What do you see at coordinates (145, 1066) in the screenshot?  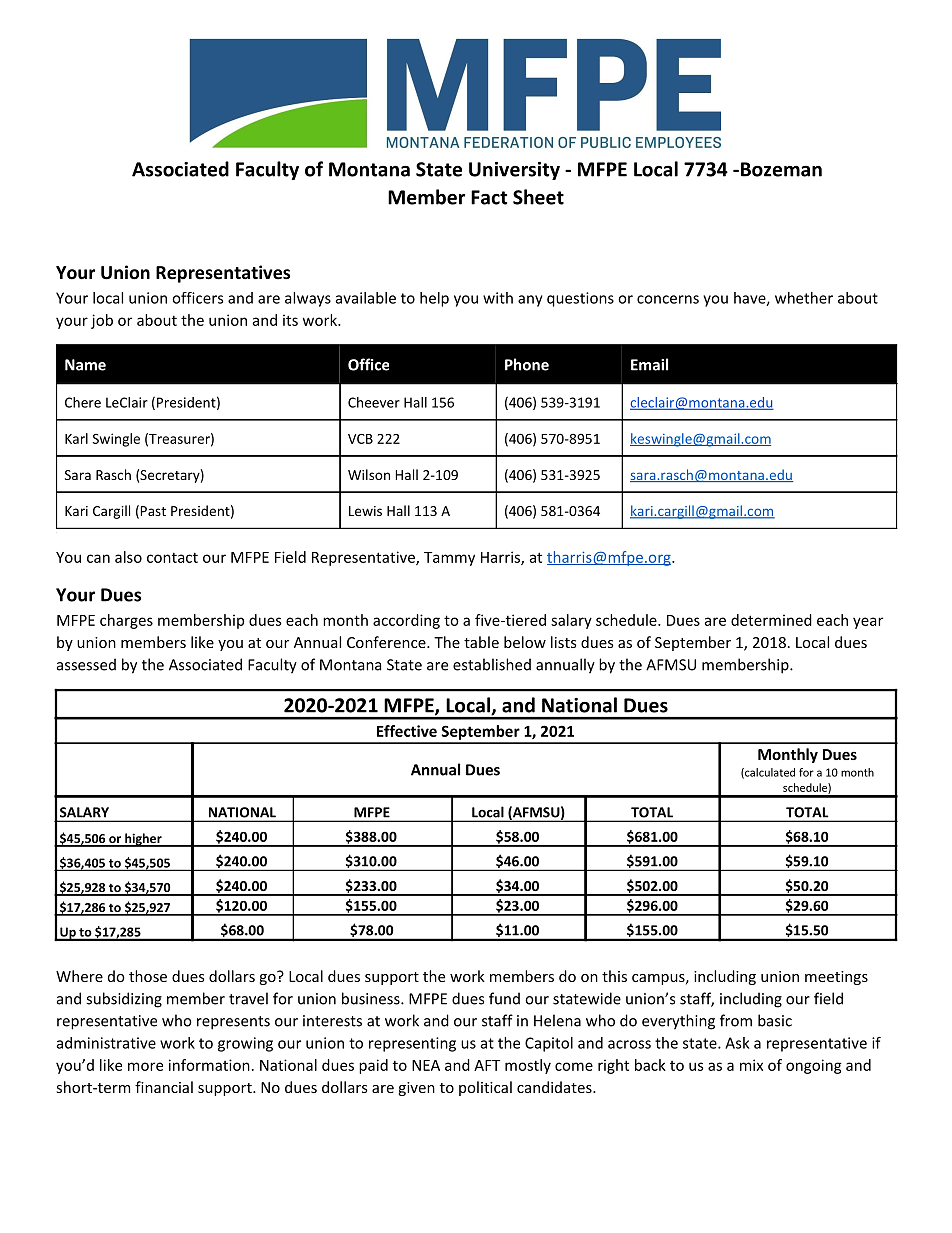 I see `more` at bounding box center [145, 1066].
